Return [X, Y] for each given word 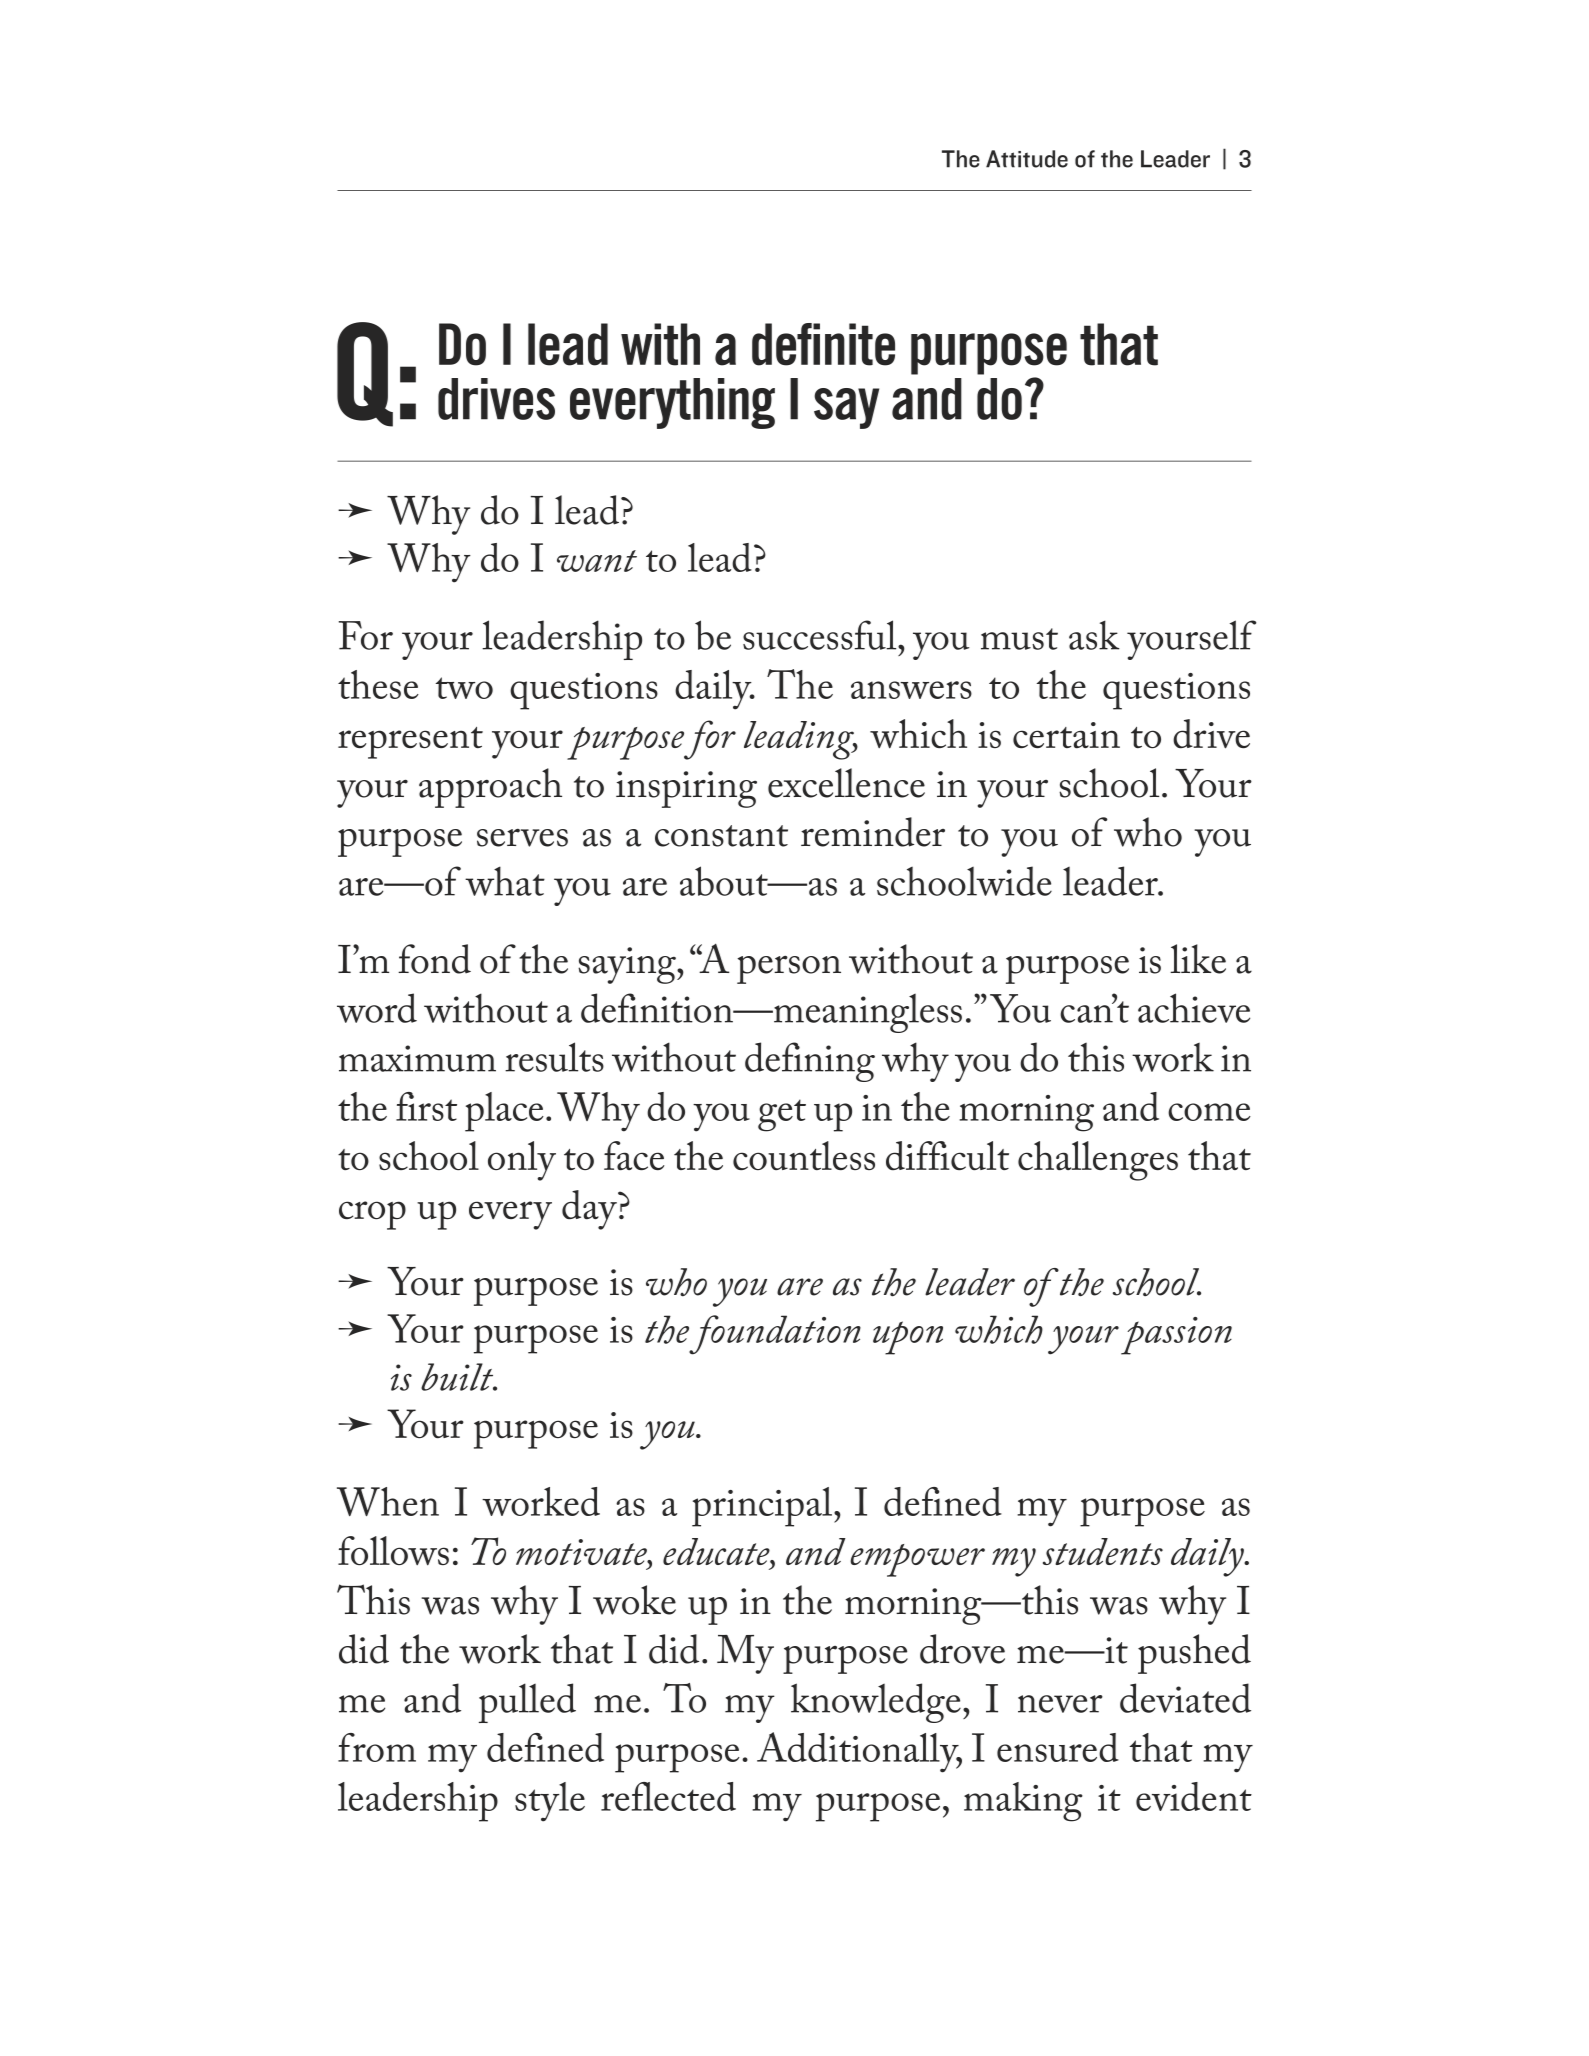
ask [1094, 635]
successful [821, 635]
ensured [1058, 1747]
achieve [1194, 1008]
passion [1176, 1336]
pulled [527, 1703]
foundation [775, 1335]
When [388, 1501]
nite [860, 344]
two [464, 688]
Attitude [1027, 159]
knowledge [876, 1703]
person [789, 969]
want [597, 561]
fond [434, 959]
